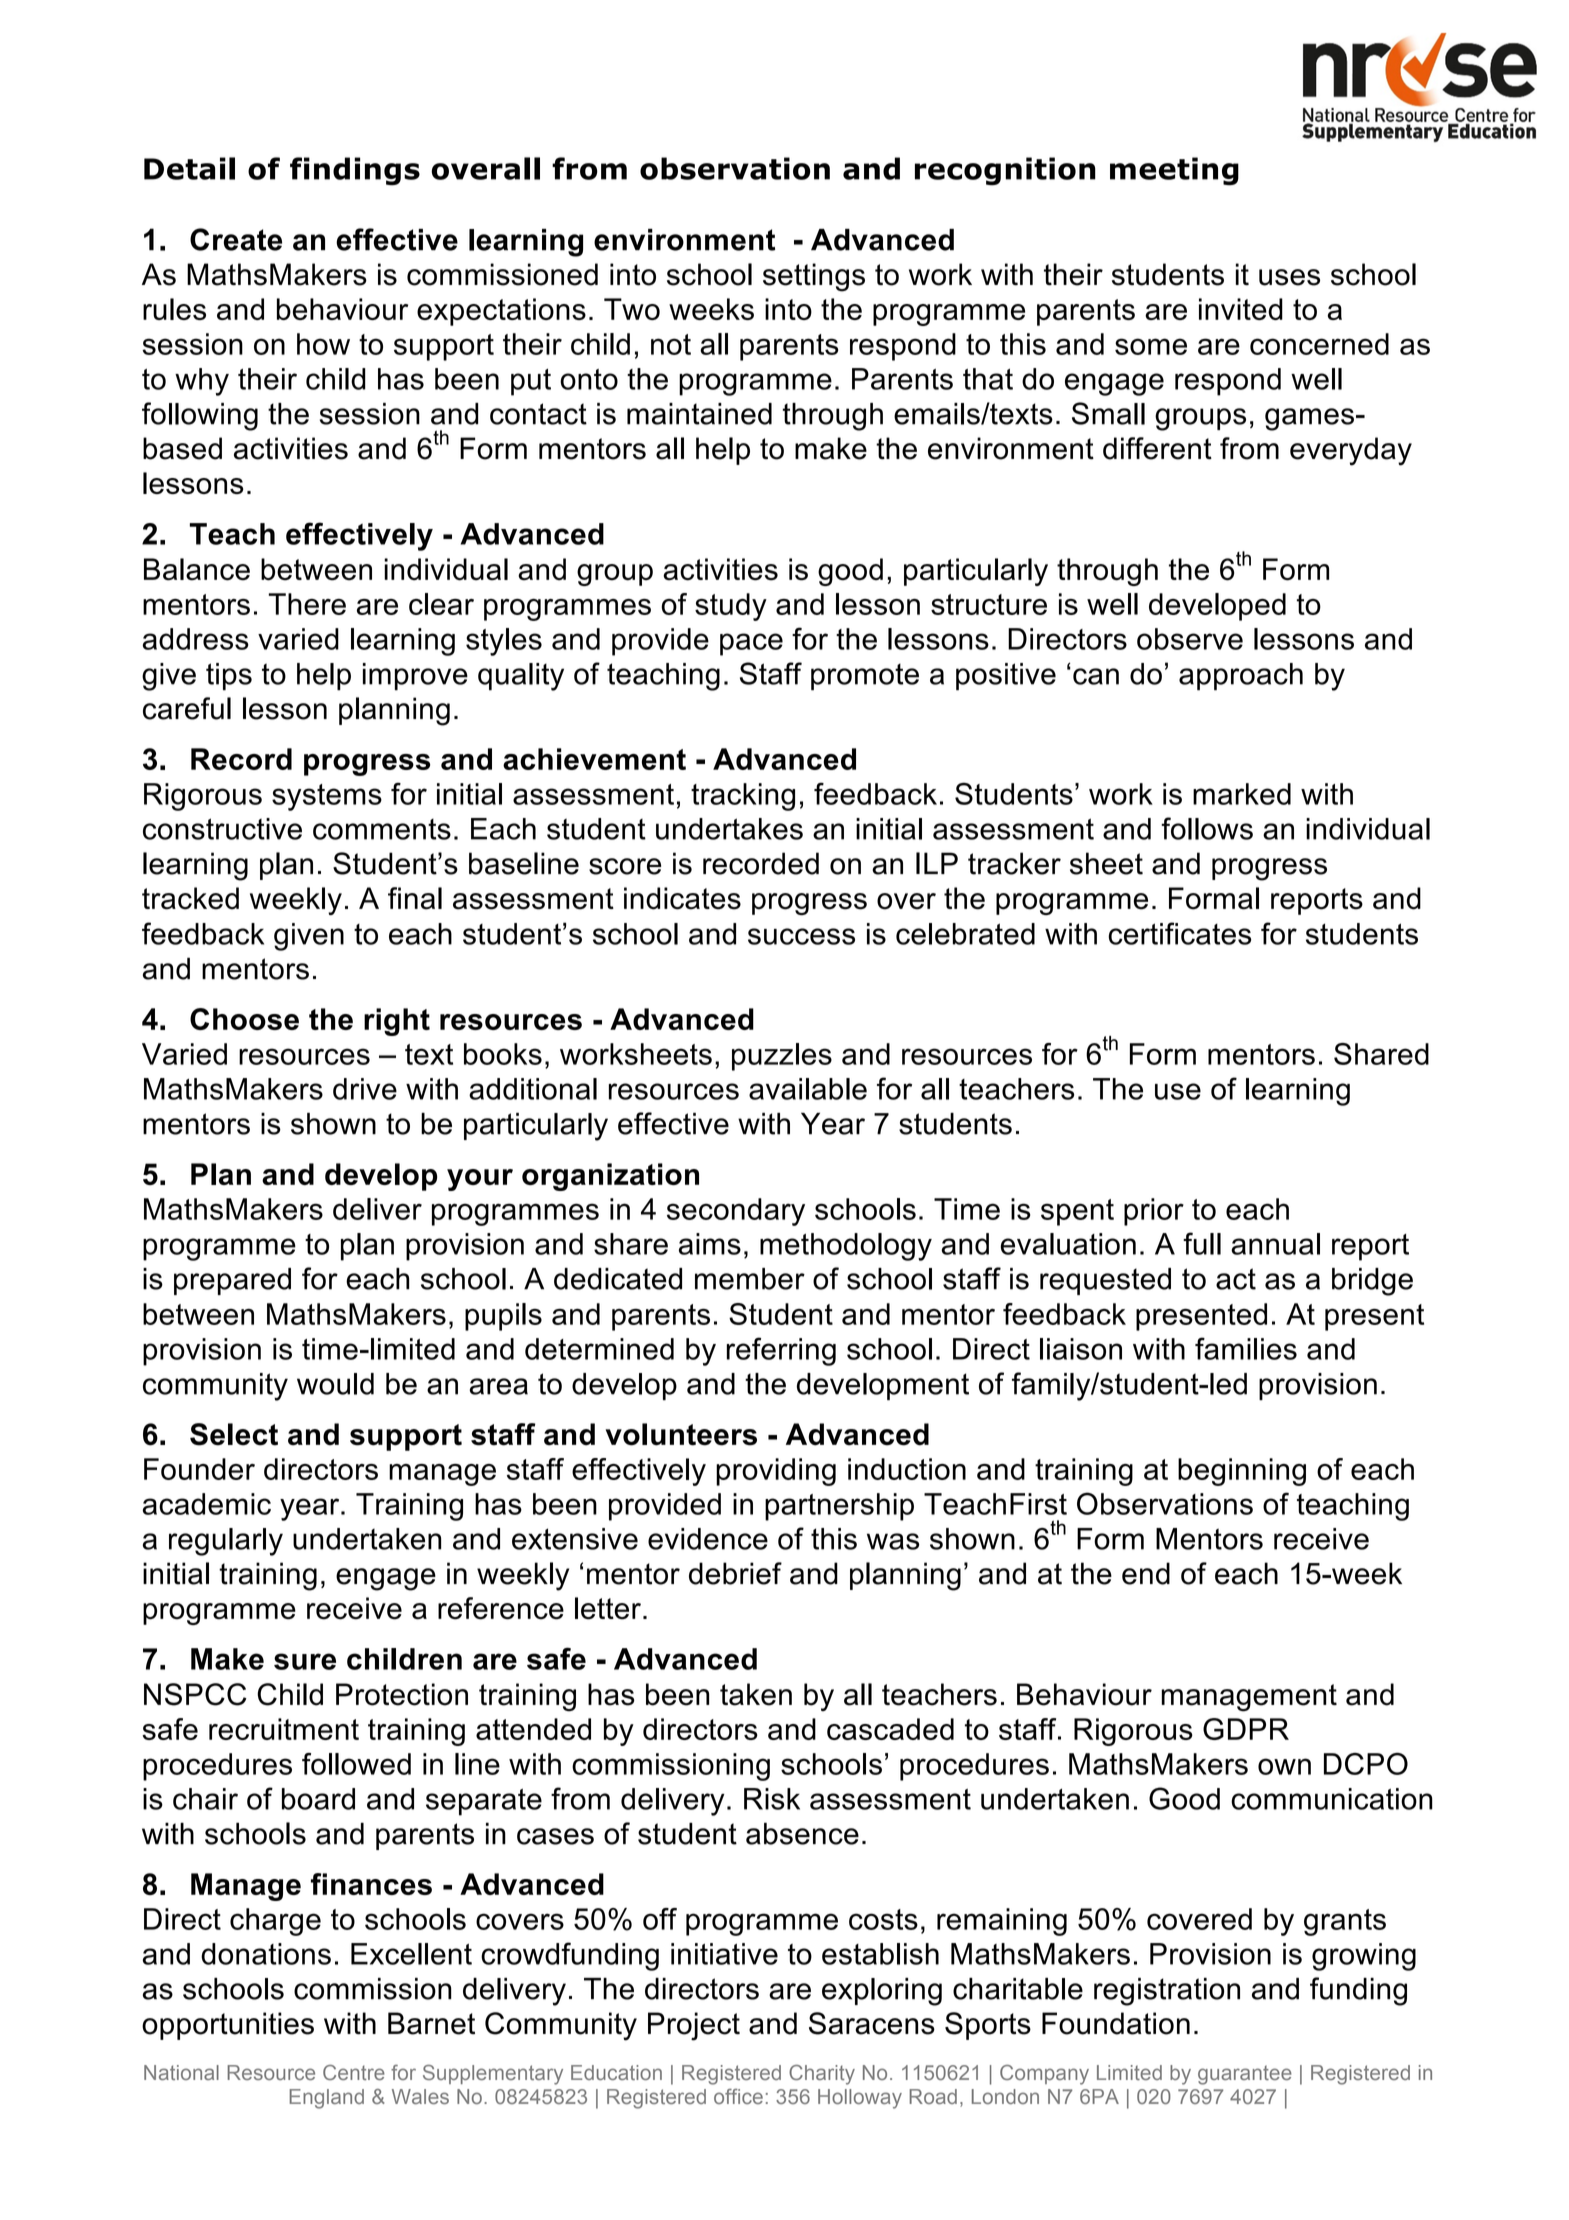  I want to click on beginning, so click(1242, 1472).
